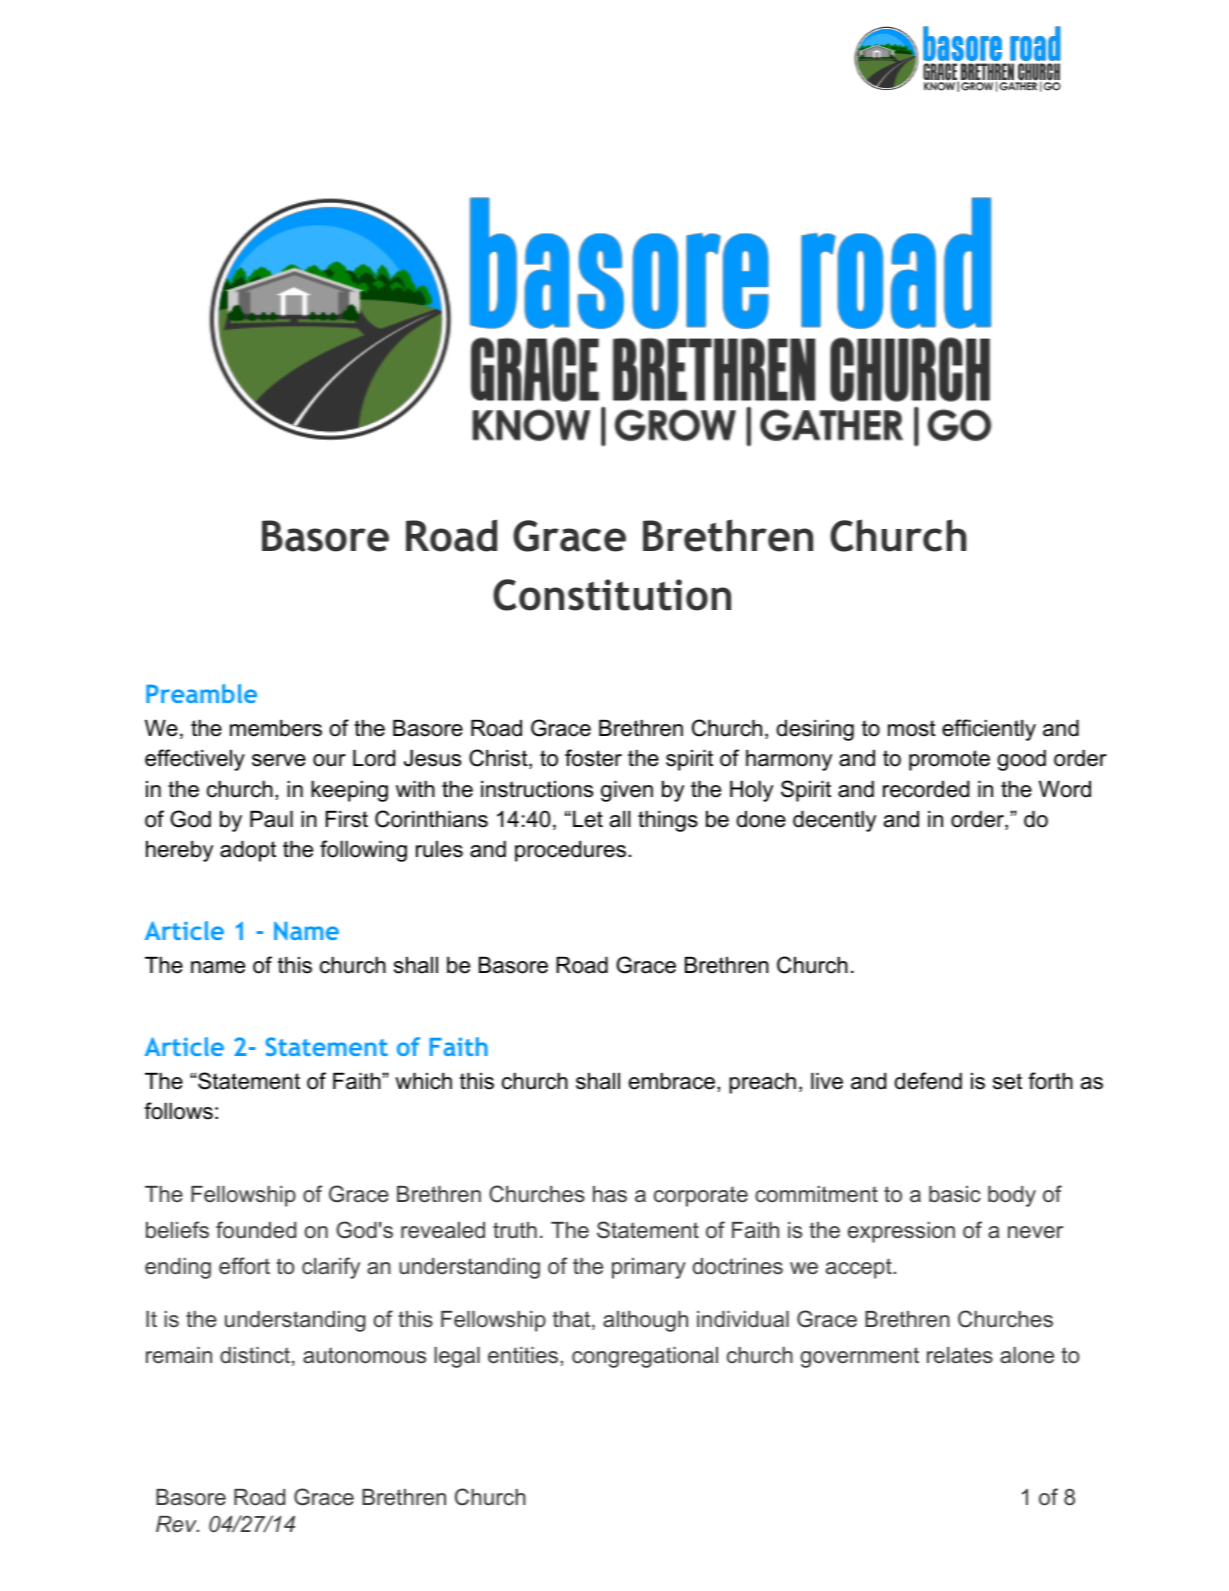  What do you see at coordinates (645, 1321) in the document?
I see `although` at bounding box center [645, 1321].
